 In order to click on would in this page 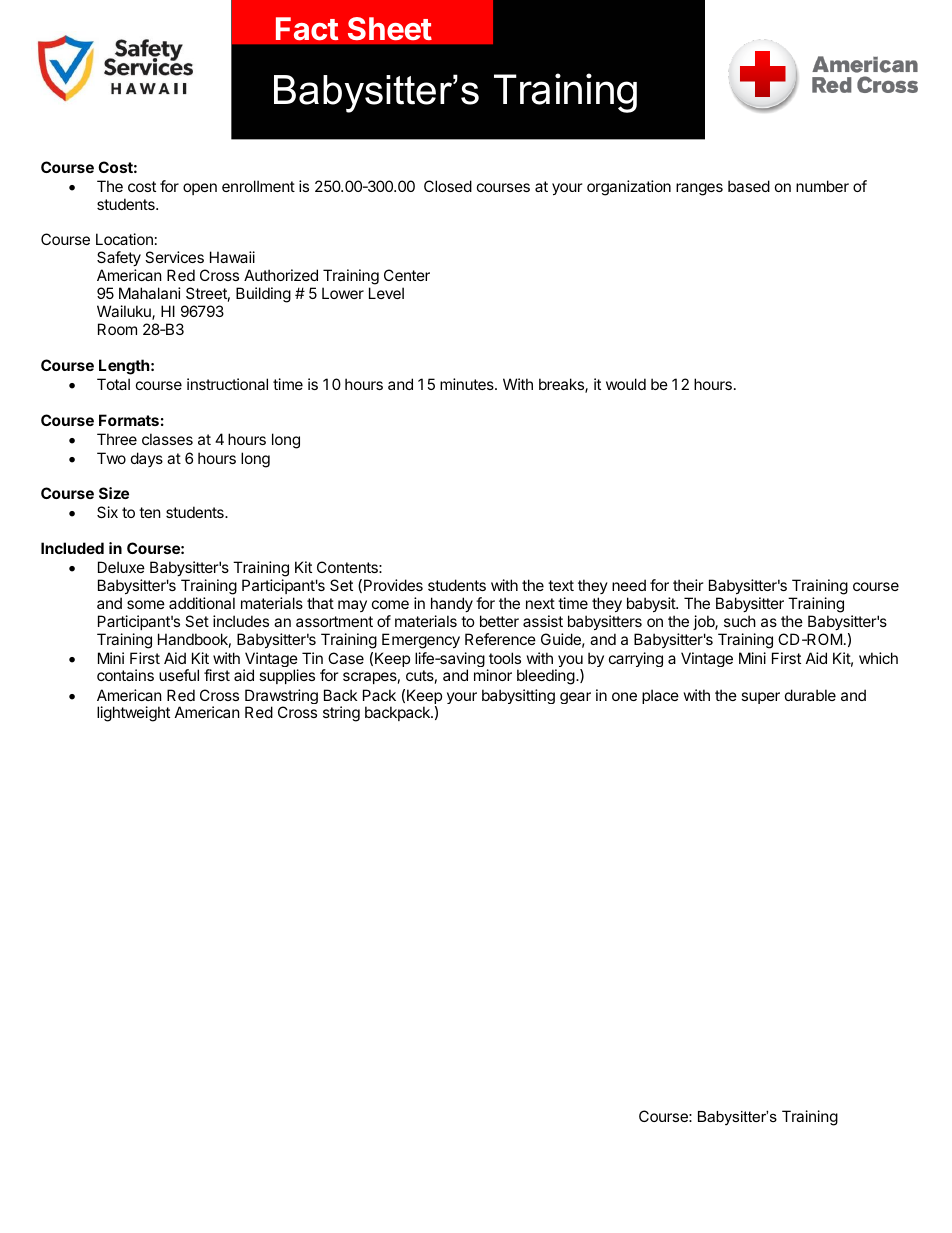, I will do `click(626, 384)`.
